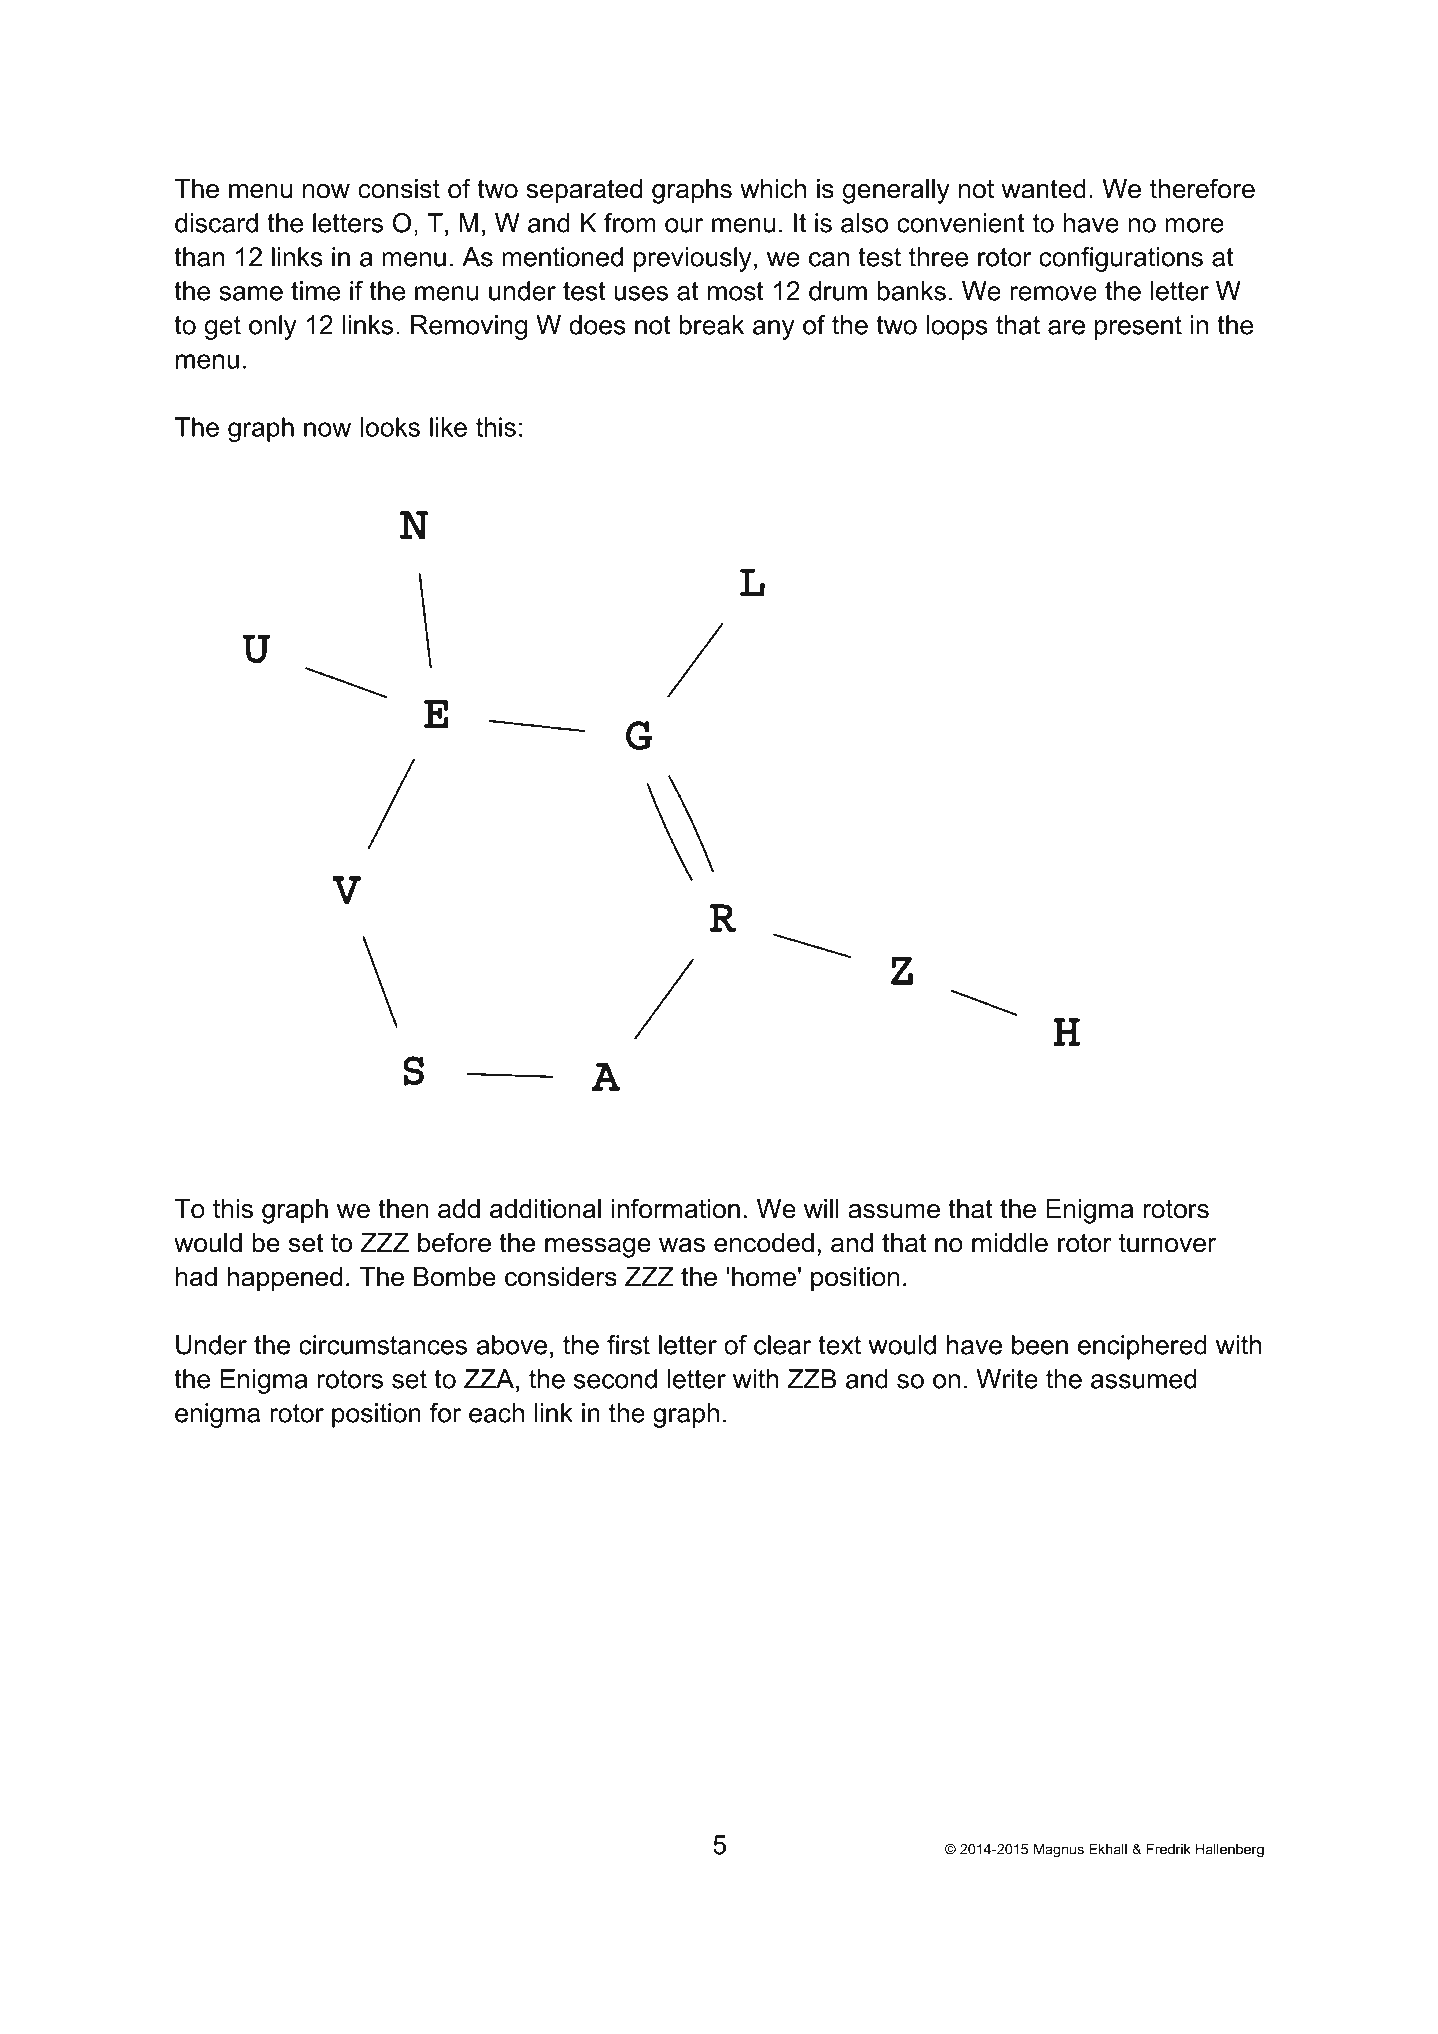 This page has width=1438, height=2034. I want to click on information, so click(676, 1208).
